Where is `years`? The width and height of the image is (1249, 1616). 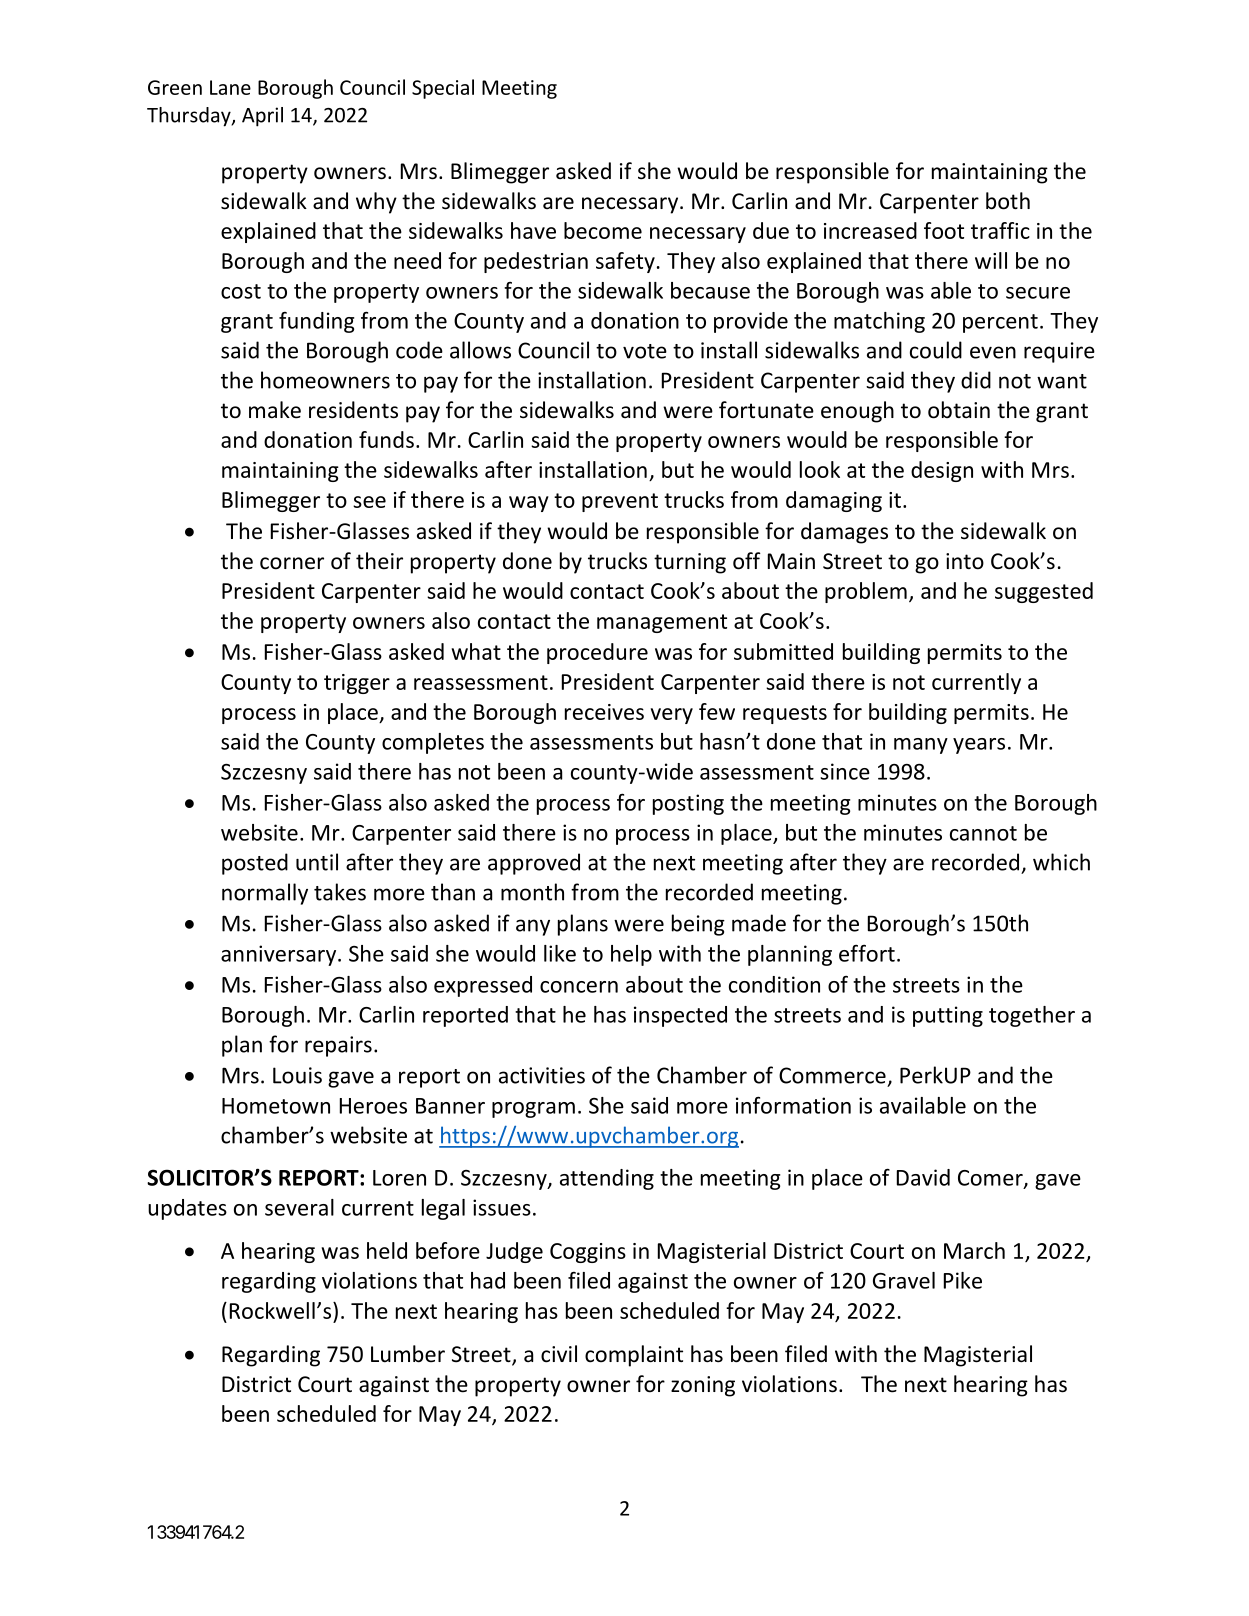
years is located at coordinates (979, 746).
